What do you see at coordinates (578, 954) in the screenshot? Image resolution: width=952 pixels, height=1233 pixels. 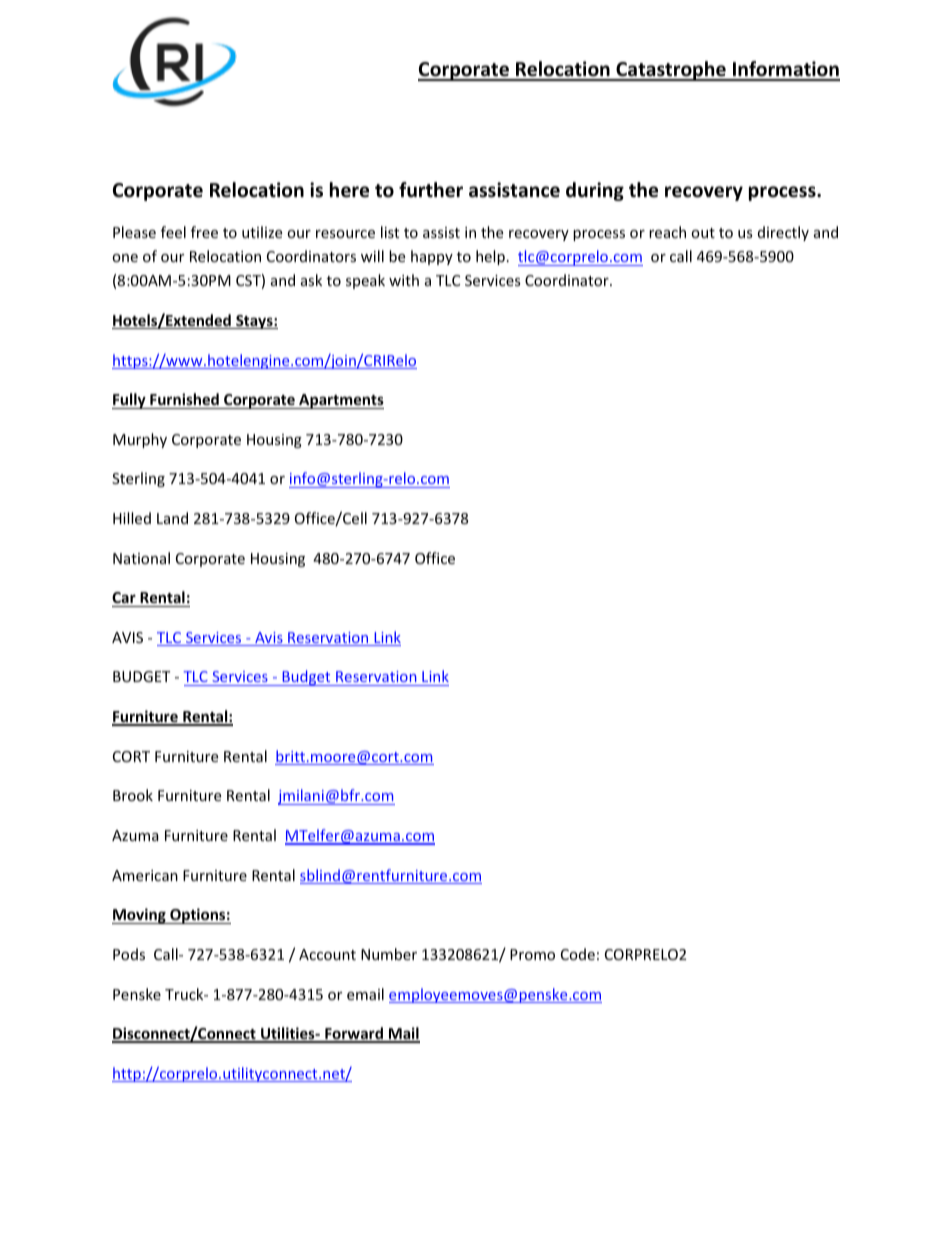 I see `Code` at bounding box center [578, 954].
